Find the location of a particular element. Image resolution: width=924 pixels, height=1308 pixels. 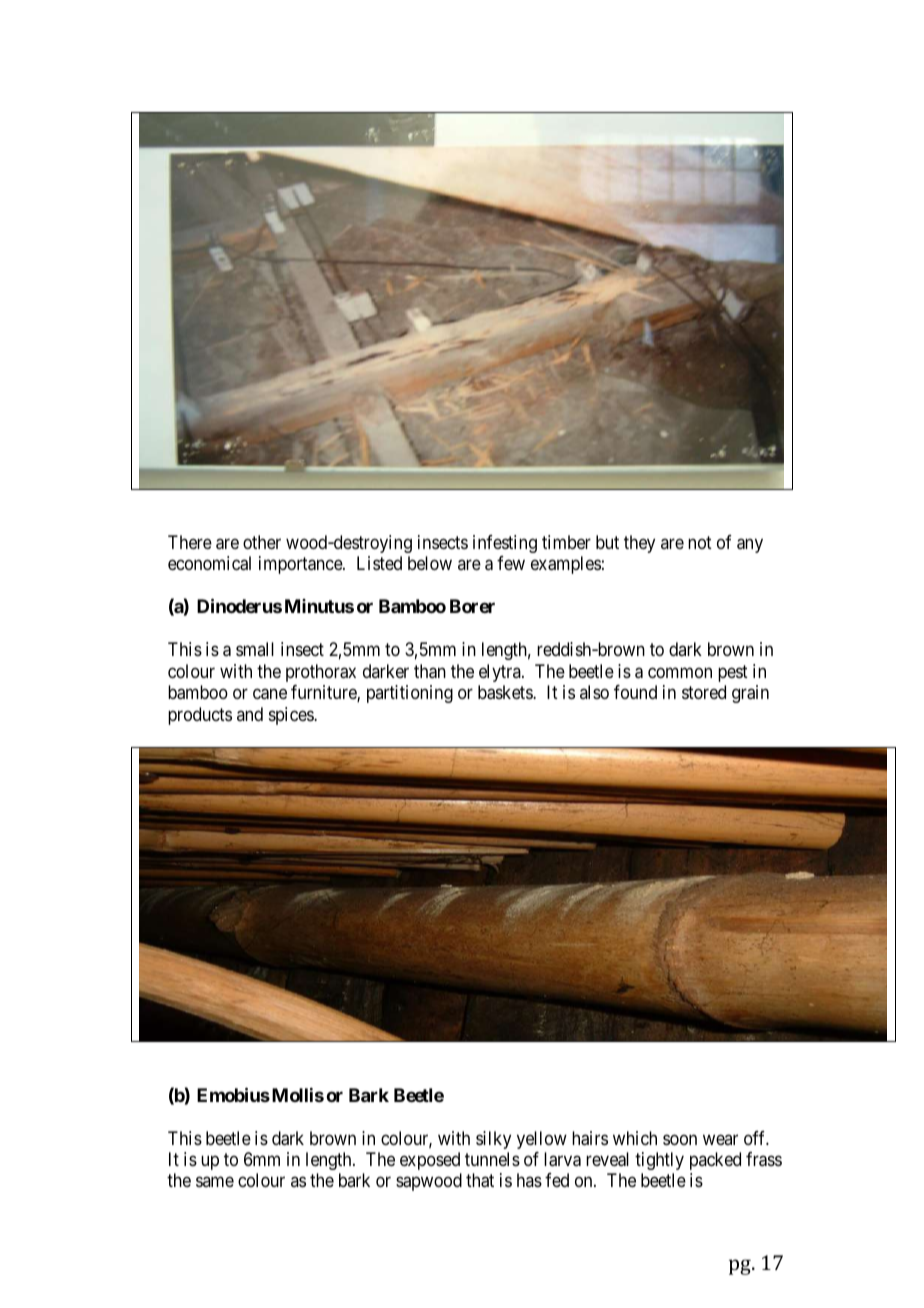

partitioning is located at coordinates (410, 694).
